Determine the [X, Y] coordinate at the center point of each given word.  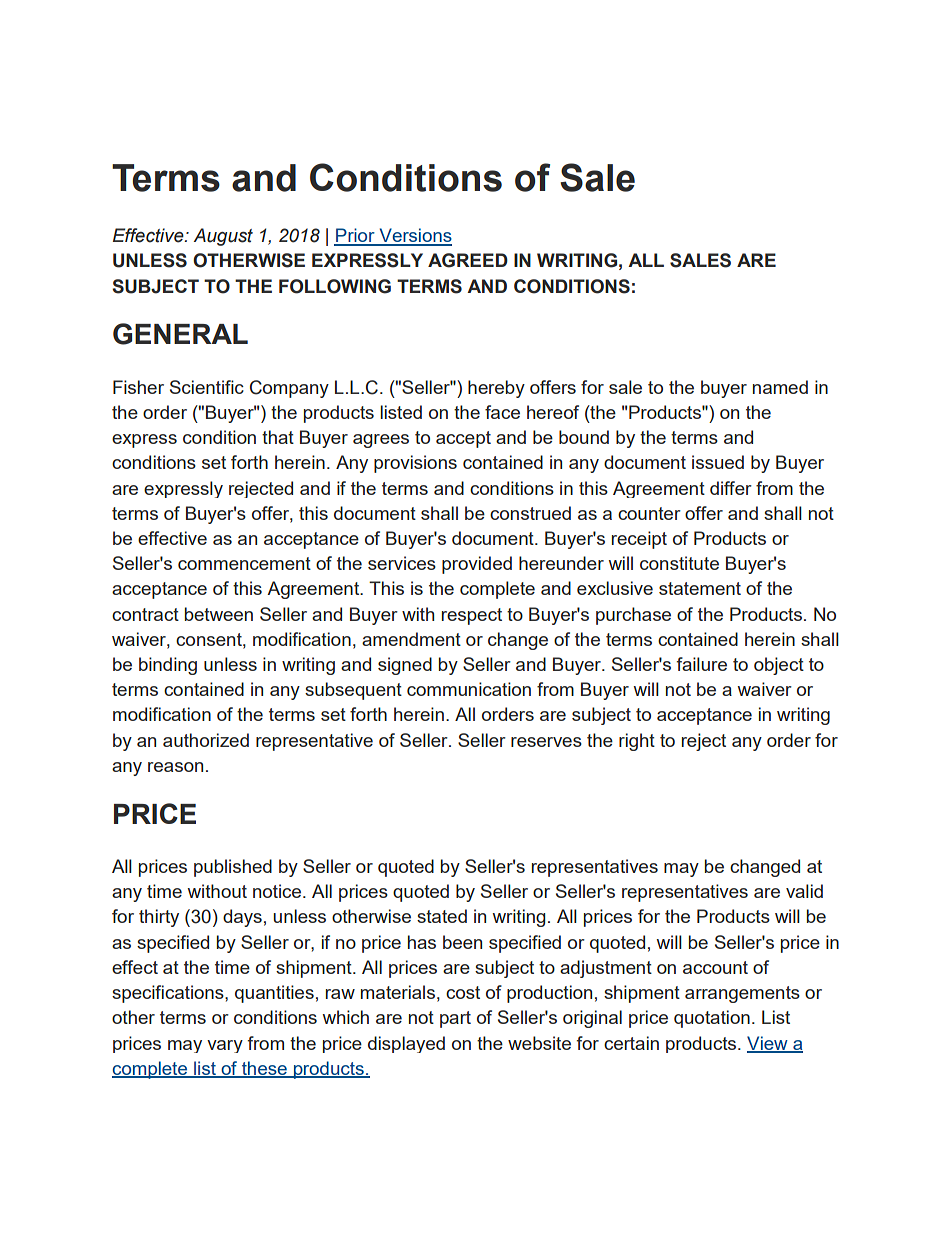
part [455, 1019]
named [780, 387]
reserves [546, 742]
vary [225, 1046]
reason [175, 767]
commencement [244, 563]
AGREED [468, 260]
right [637, 742]
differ [731, 488]
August [223, 237]
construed [530, 513]
